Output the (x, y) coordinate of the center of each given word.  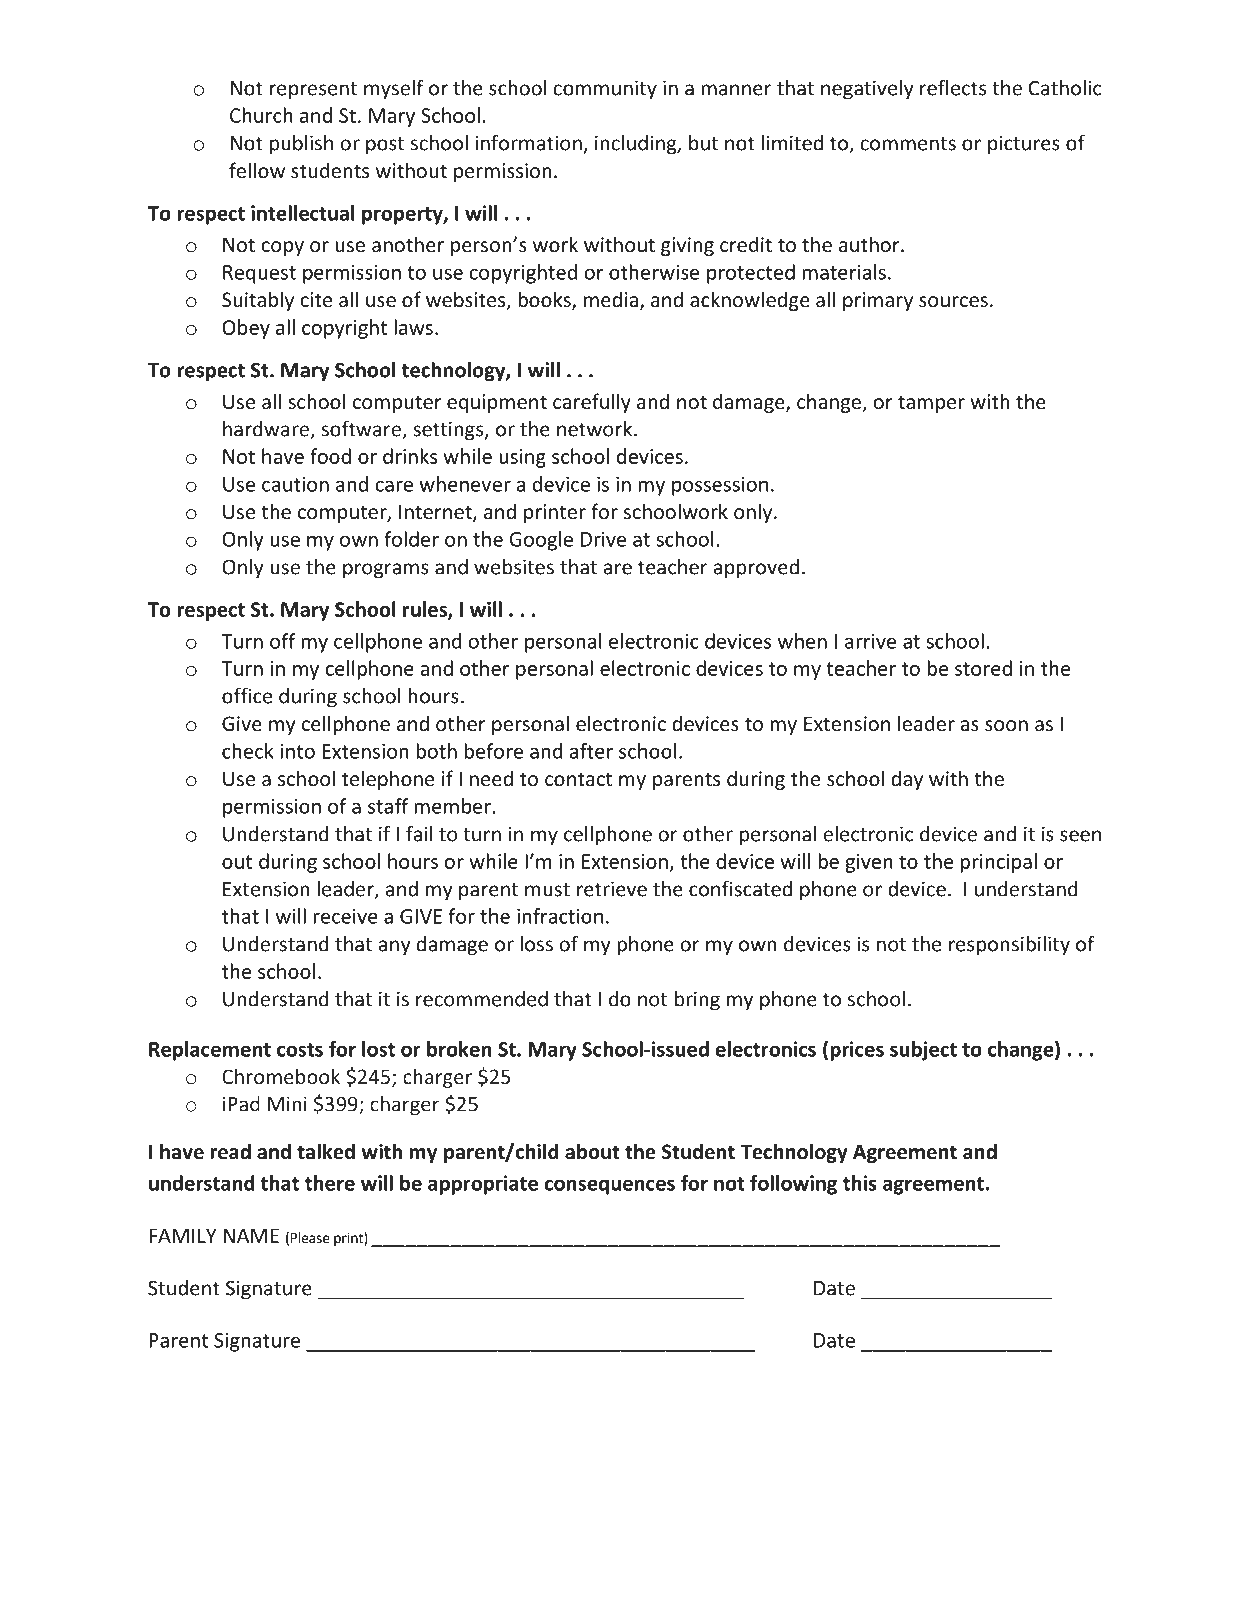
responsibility (1009, 946)
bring (697, 1001)
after (591, 751)
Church (261, 115)
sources (953, 301)
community (605, 90)
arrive (870, 641)
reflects (953, 87)
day (907, 780)
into (297, 751)
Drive (603, 539)
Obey (246, 329)
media (611, 299)
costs (300, 1050)
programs (386, 571)
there (330, 1183)
